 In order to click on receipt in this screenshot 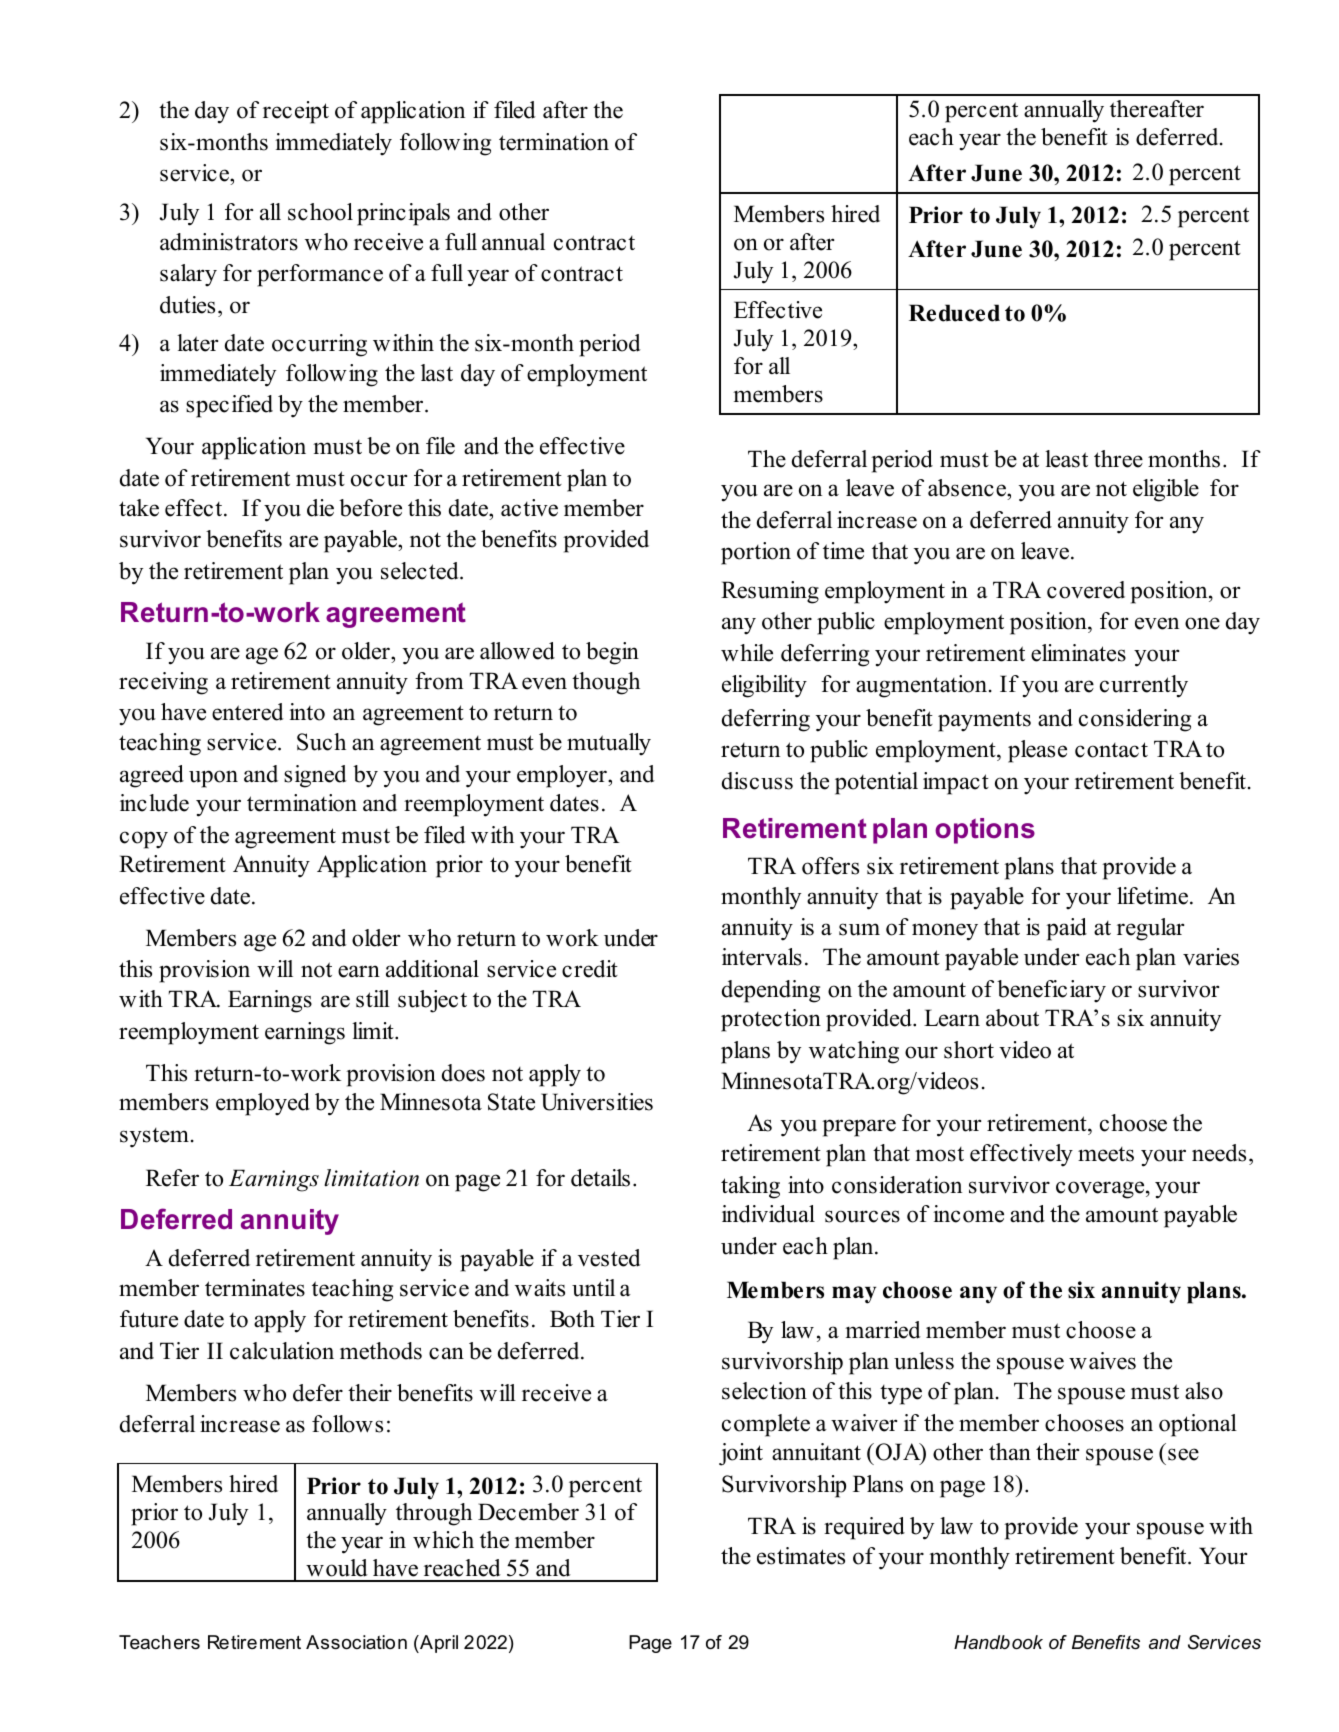, I will do `click(296, 112)`.
